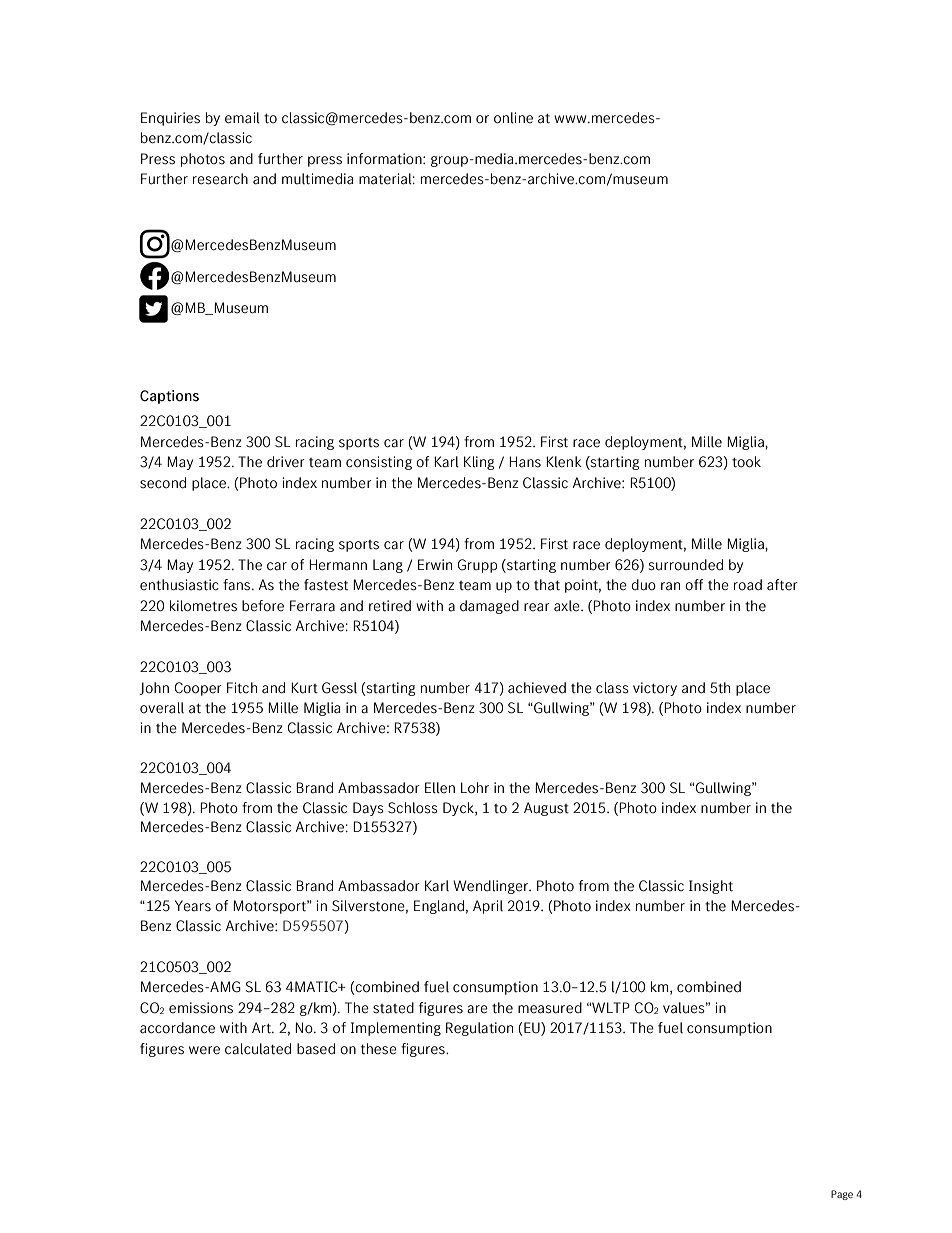  I want to click on online, so click(513, 118).
